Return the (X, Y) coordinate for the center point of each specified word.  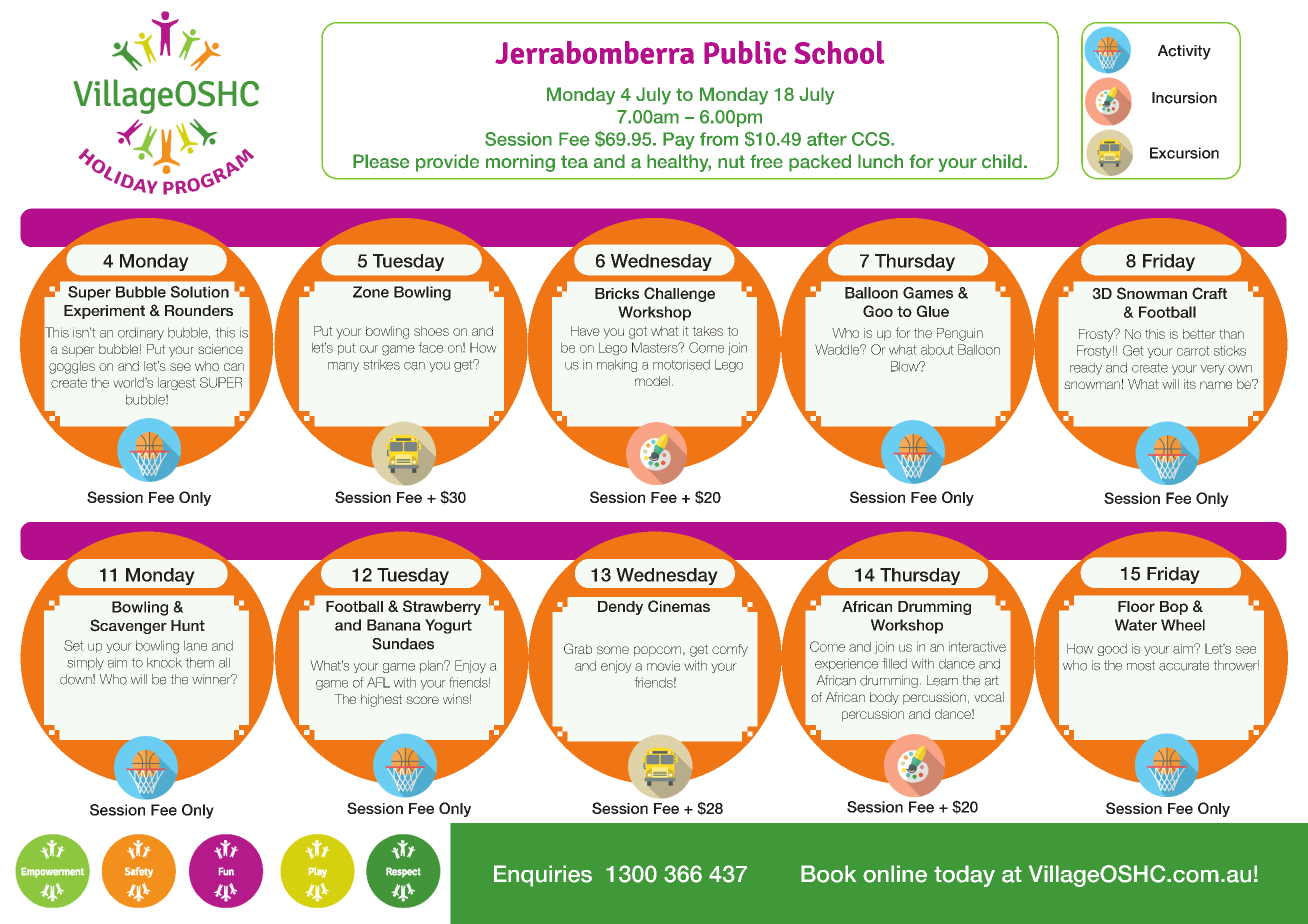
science (220, 349)
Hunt (188, 625)
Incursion (1184, 98)
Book (828, 874)
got (638, 332)
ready (1086, 368)
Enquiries (543, 876)
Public (745, 52)
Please (381, 161)
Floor (1136, 606)
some (613, 650)
